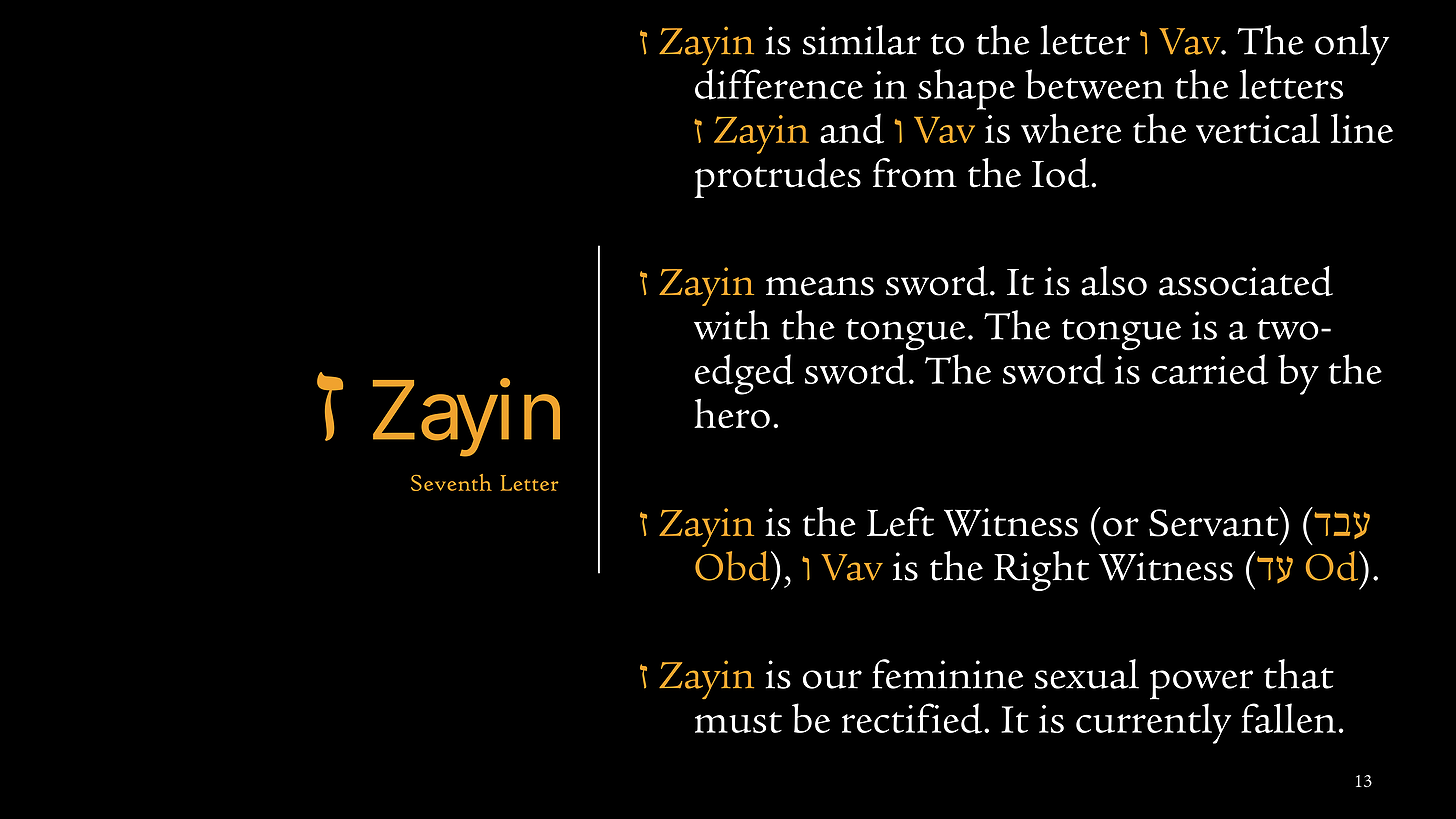 This screenshot has height=819, width=1456. What do you see at coordinates (738, 722) in the screenshot?
I see `must` at bounding box center [738, 722].
